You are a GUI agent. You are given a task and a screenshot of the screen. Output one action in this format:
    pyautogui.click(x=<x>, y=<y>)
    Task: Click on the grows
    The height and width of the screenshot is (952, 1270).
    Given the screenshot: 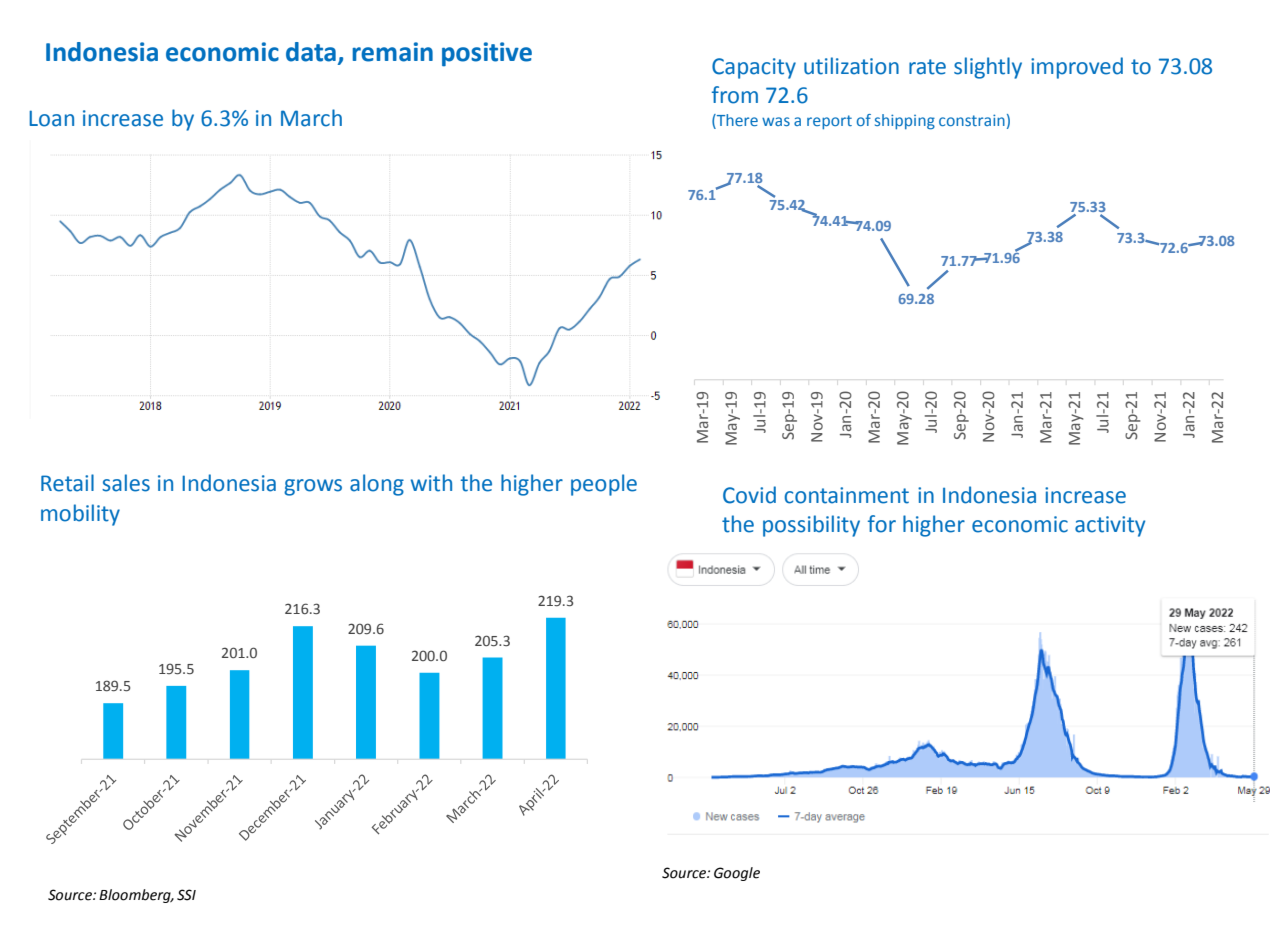 What is the action you would take?
    pyautogui.click(x=313, y=487)
